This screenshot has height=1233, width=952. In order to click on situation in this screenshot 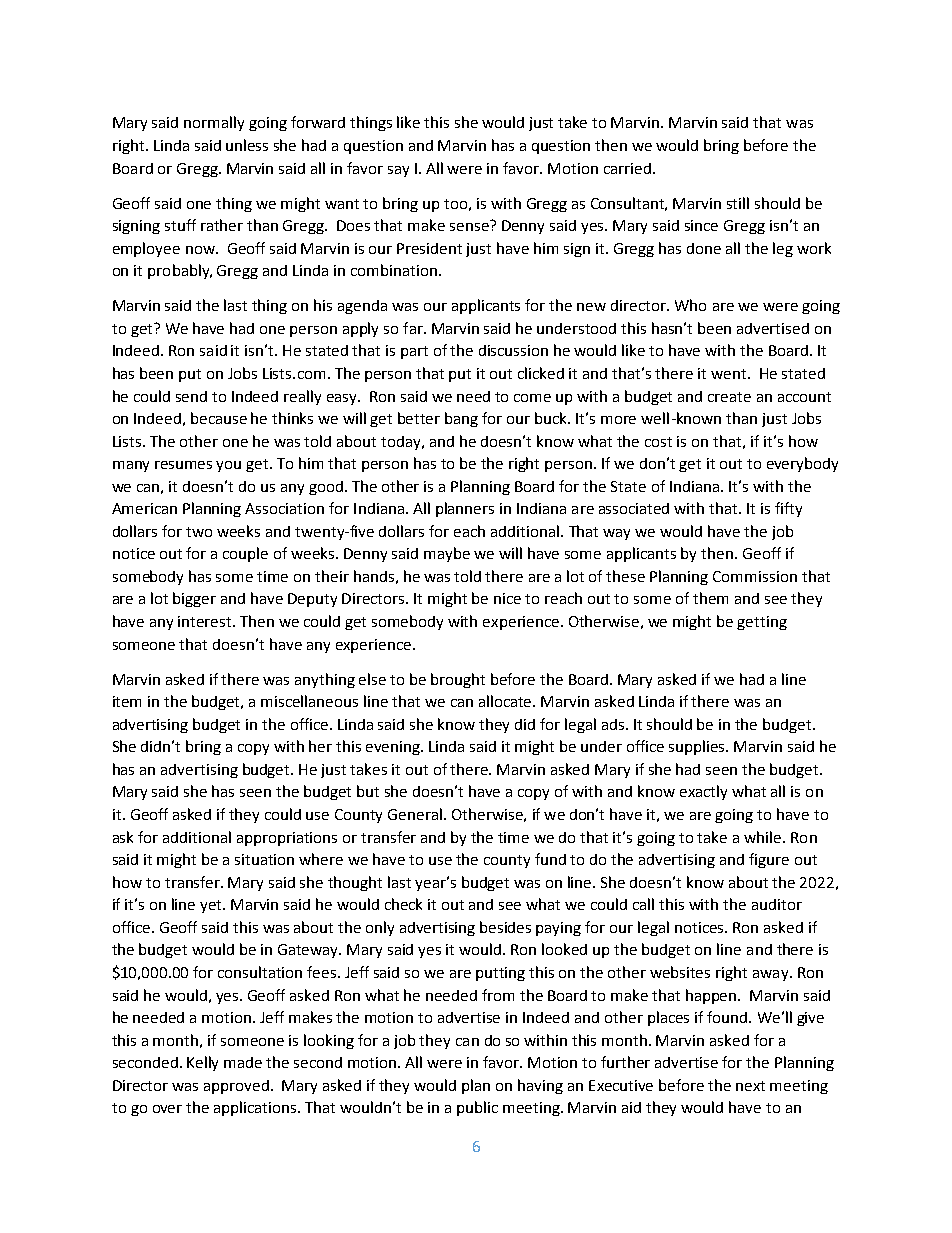, I will do `click(264, 859)`.
